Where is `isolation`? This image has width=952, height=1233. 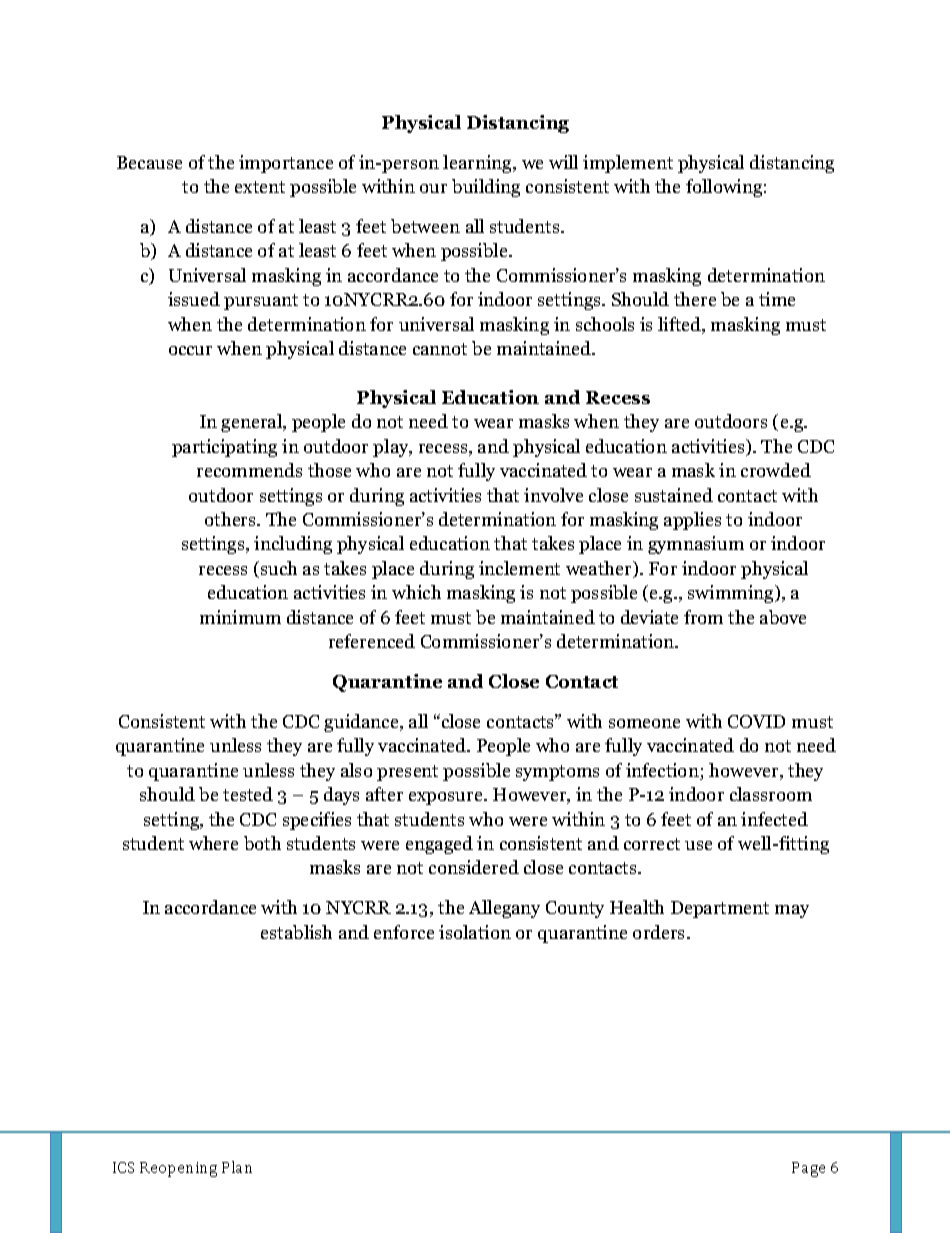
isolation is located at coordinates (475, 932).
